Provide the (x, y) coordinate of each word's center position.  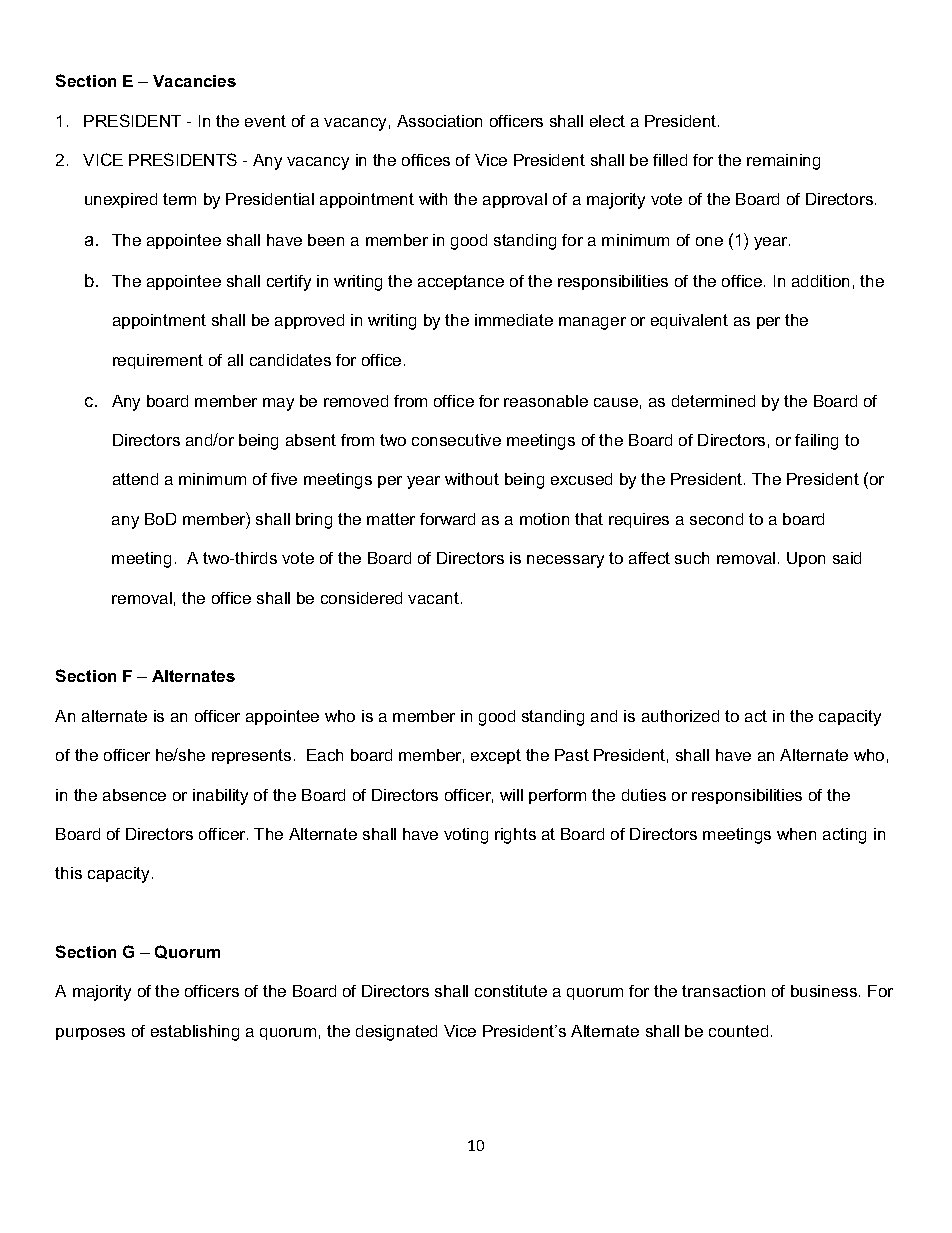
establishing (195, 1033)
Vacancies (194, 81)
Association (439, 121)
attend (135, 479)
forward (447, 519)
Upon (806, 559)
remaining (783, 162)
